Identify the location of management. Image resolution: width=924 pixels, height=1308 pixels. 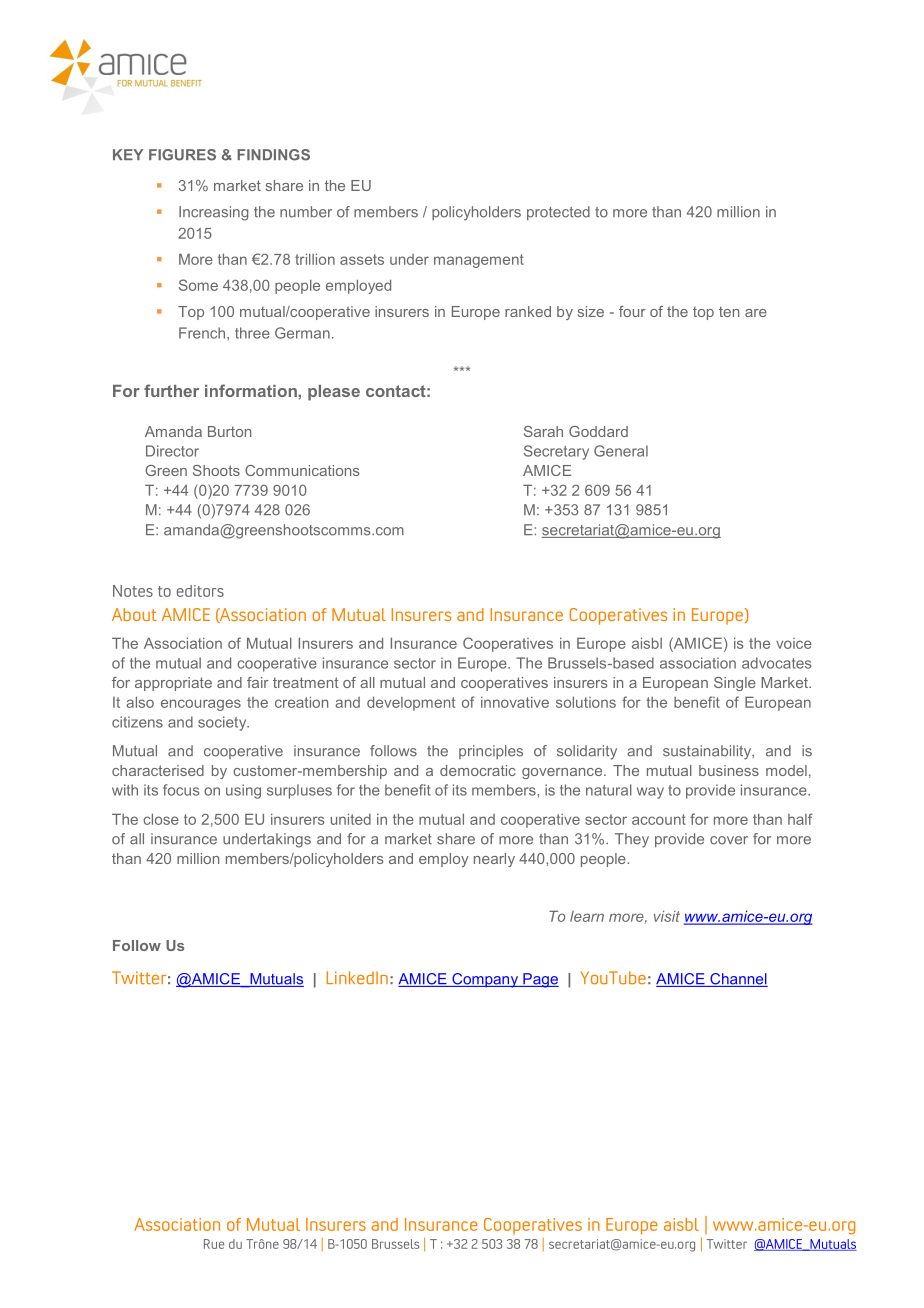
(479, 261).
